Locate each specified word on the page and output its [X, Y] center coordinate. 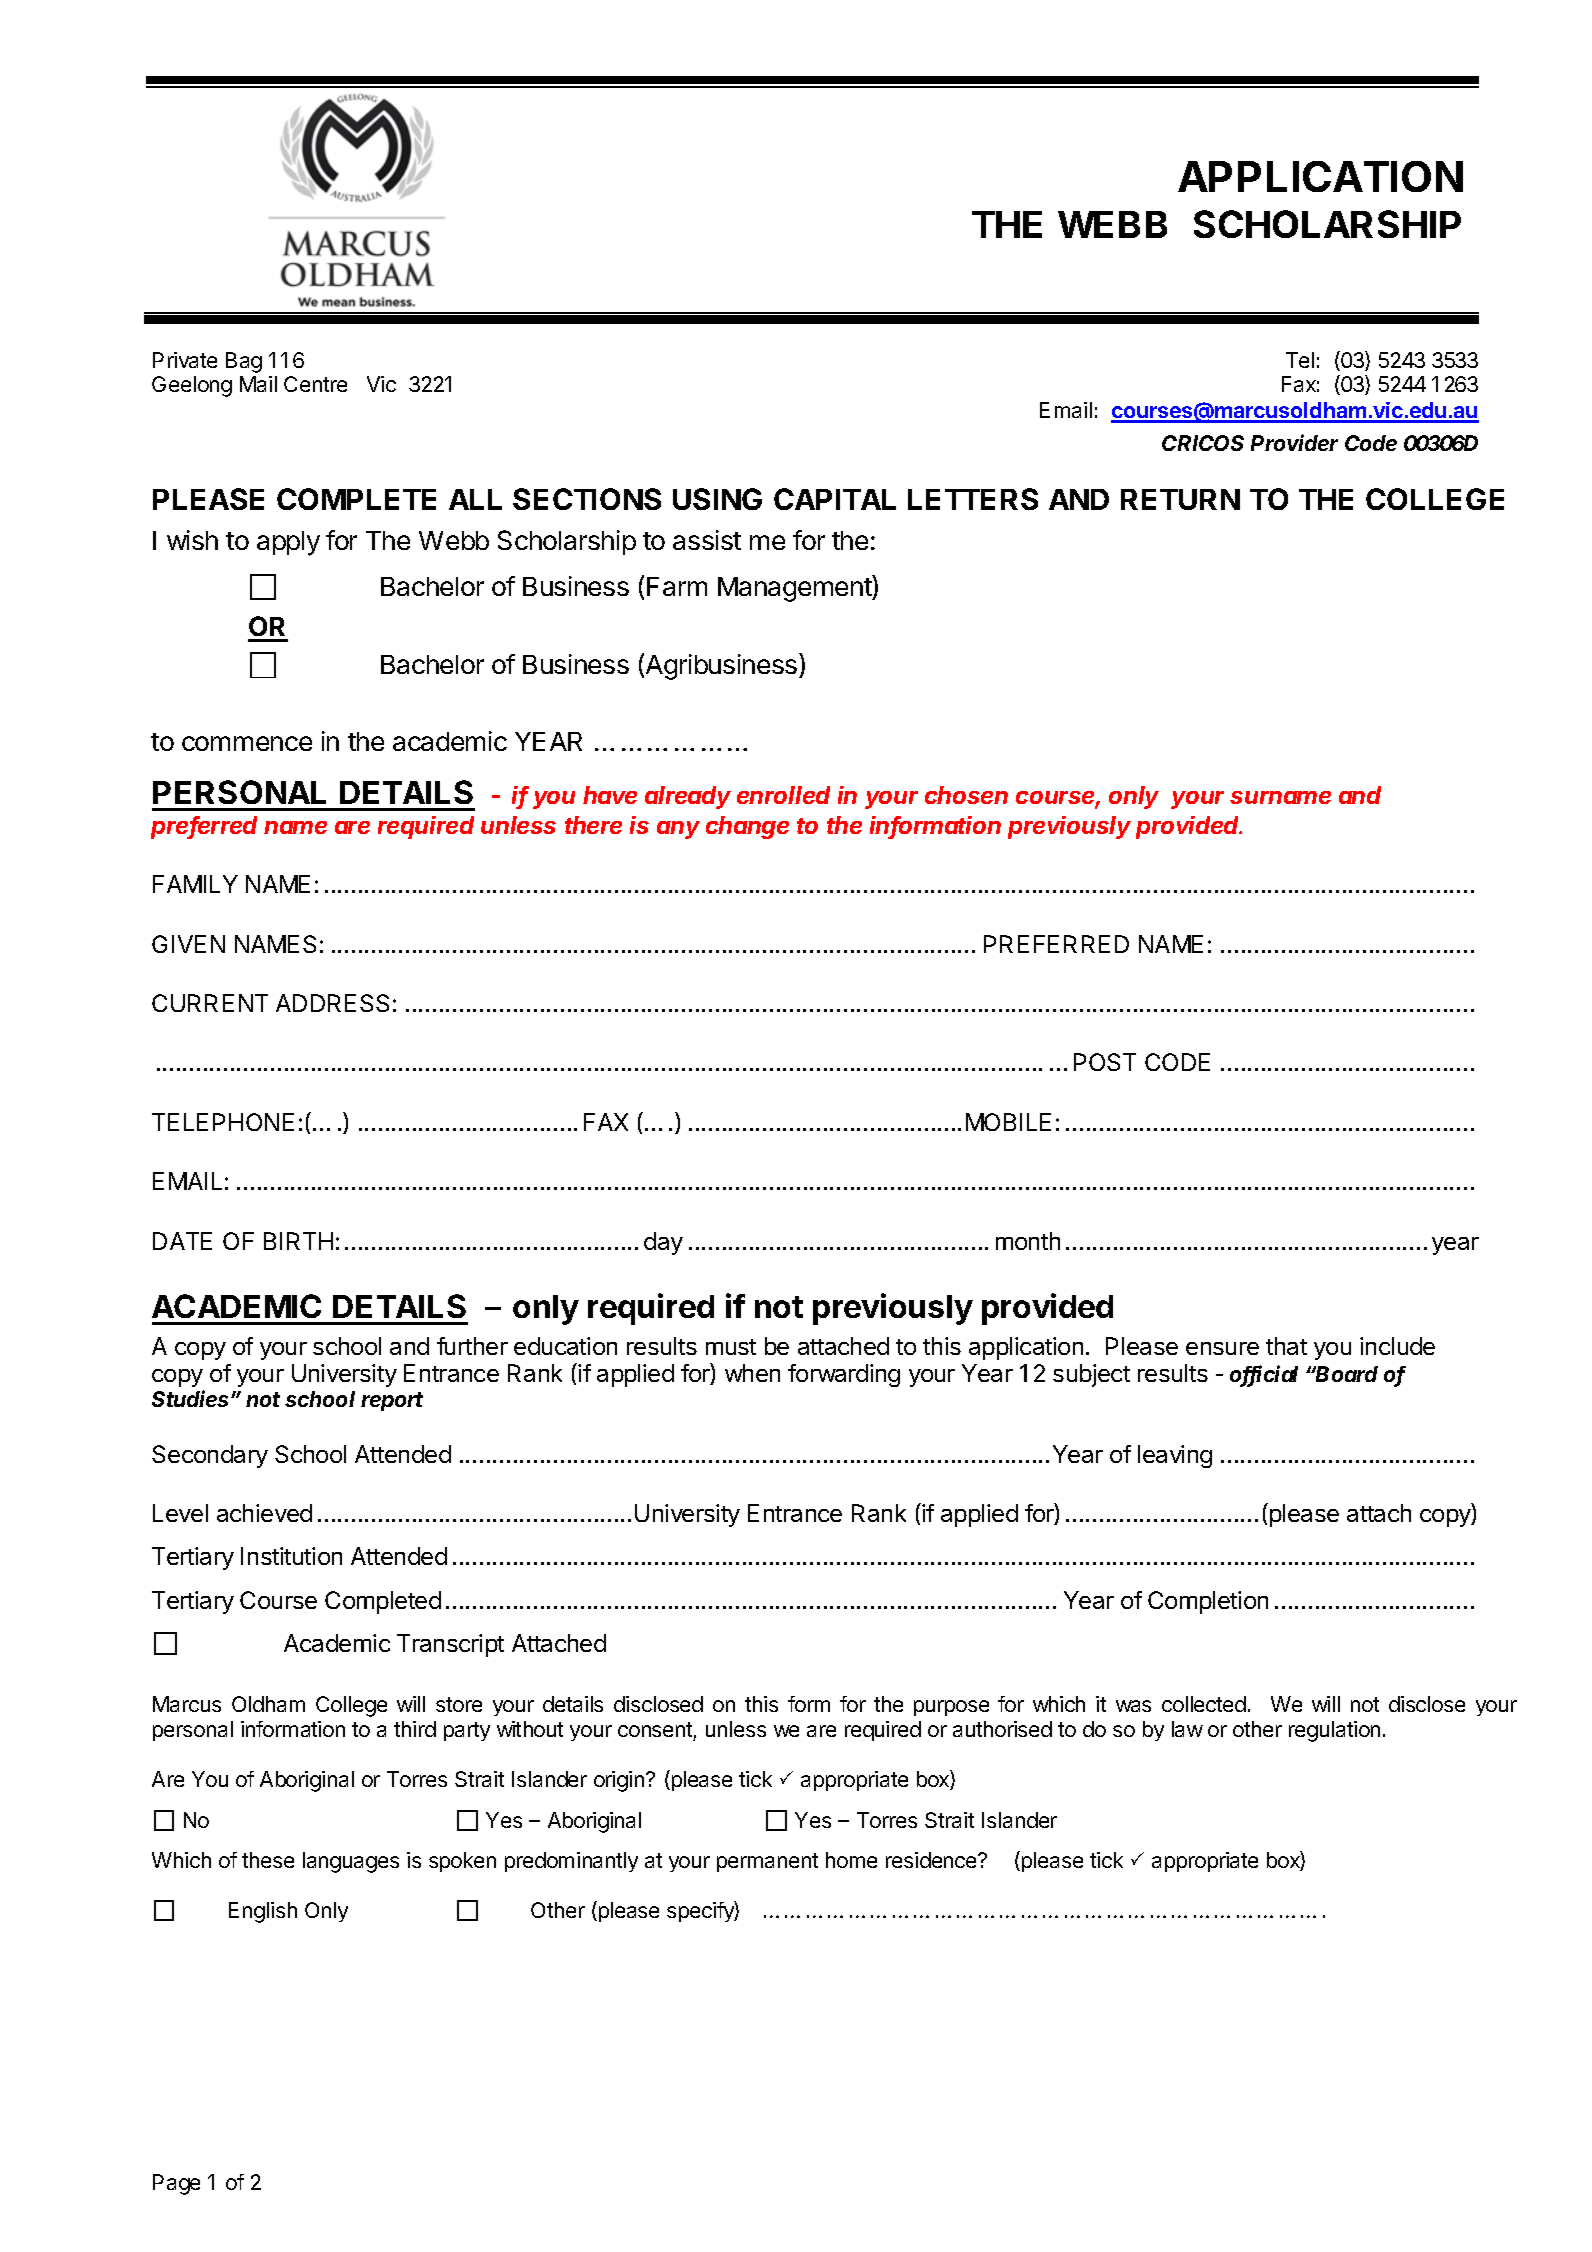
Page [176, 2184]
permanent [767, 1862]
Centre [315, 384]
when [752, 1373]
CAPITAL [835, 499]
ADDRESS [332, 1003]
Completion [1208, 1602]
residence [932, 1860]
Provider [1294, 442]
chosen [966, 795]
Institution [291, 1556]
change [747, 827]
